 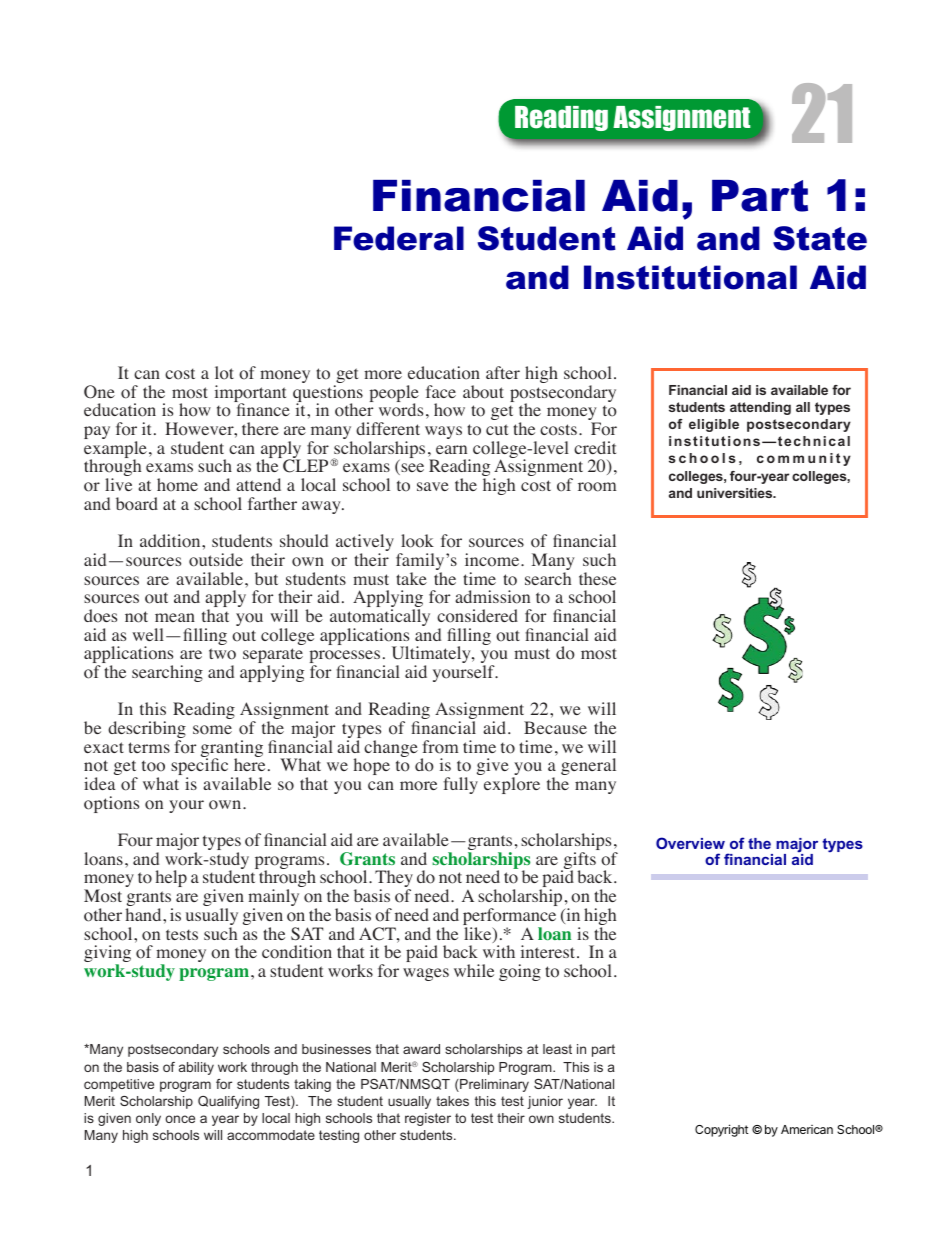 What do you see at coordinates (224, 373) in the image?
I see `lot` at bounding box center [224, 373].
